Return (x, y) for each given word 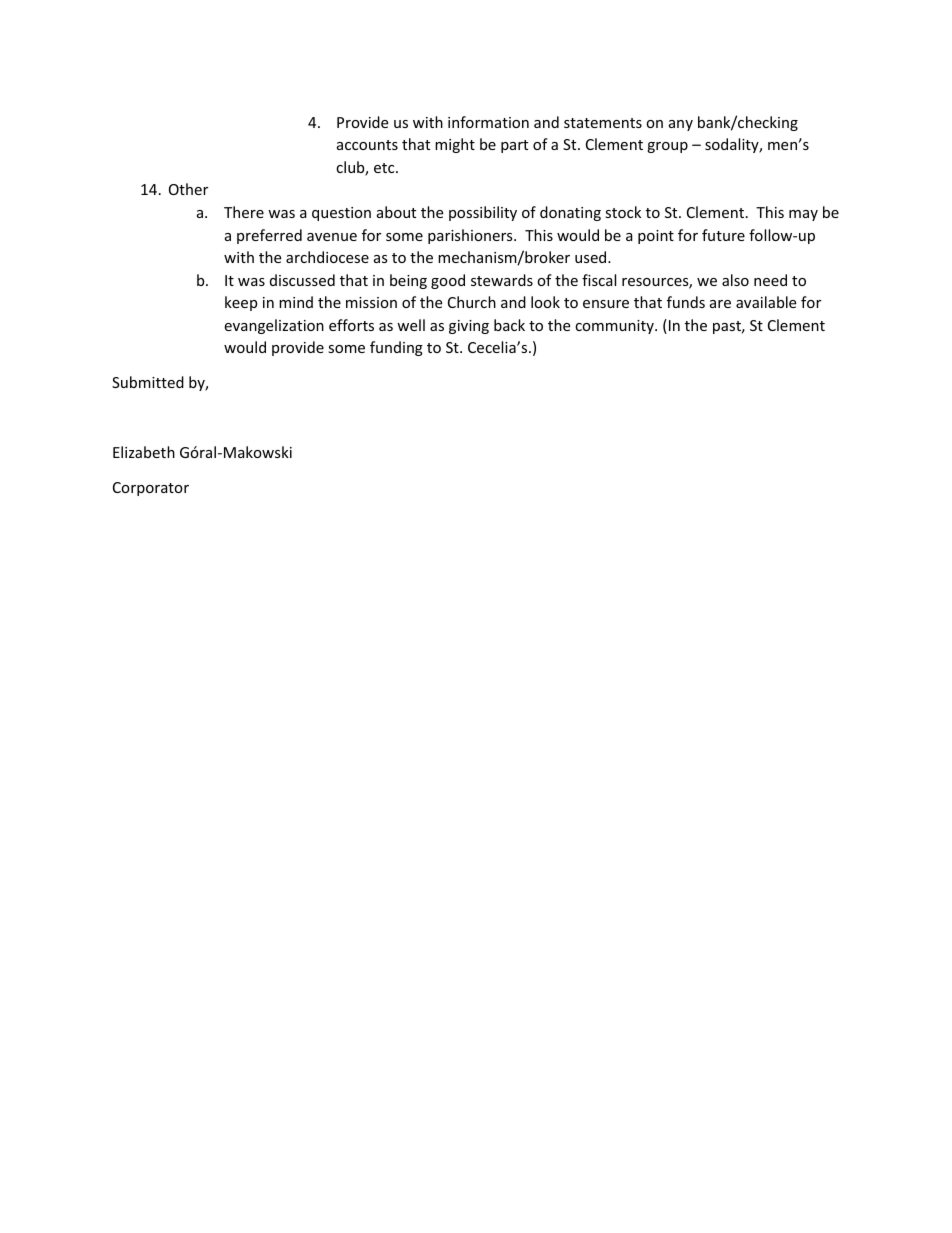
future (723, 235)
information (488, 122)
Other (188, 189)
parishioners (471, 236)
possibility (483, 213)
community (615, 327)
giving (469, 327)
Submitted (148, 382)
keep (241, 303)
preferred (269, 236)
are (720, 304)
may (803, 215)
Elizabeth (144, 452)
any (681, 125)
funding (396, 348)
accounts (367, 145)
